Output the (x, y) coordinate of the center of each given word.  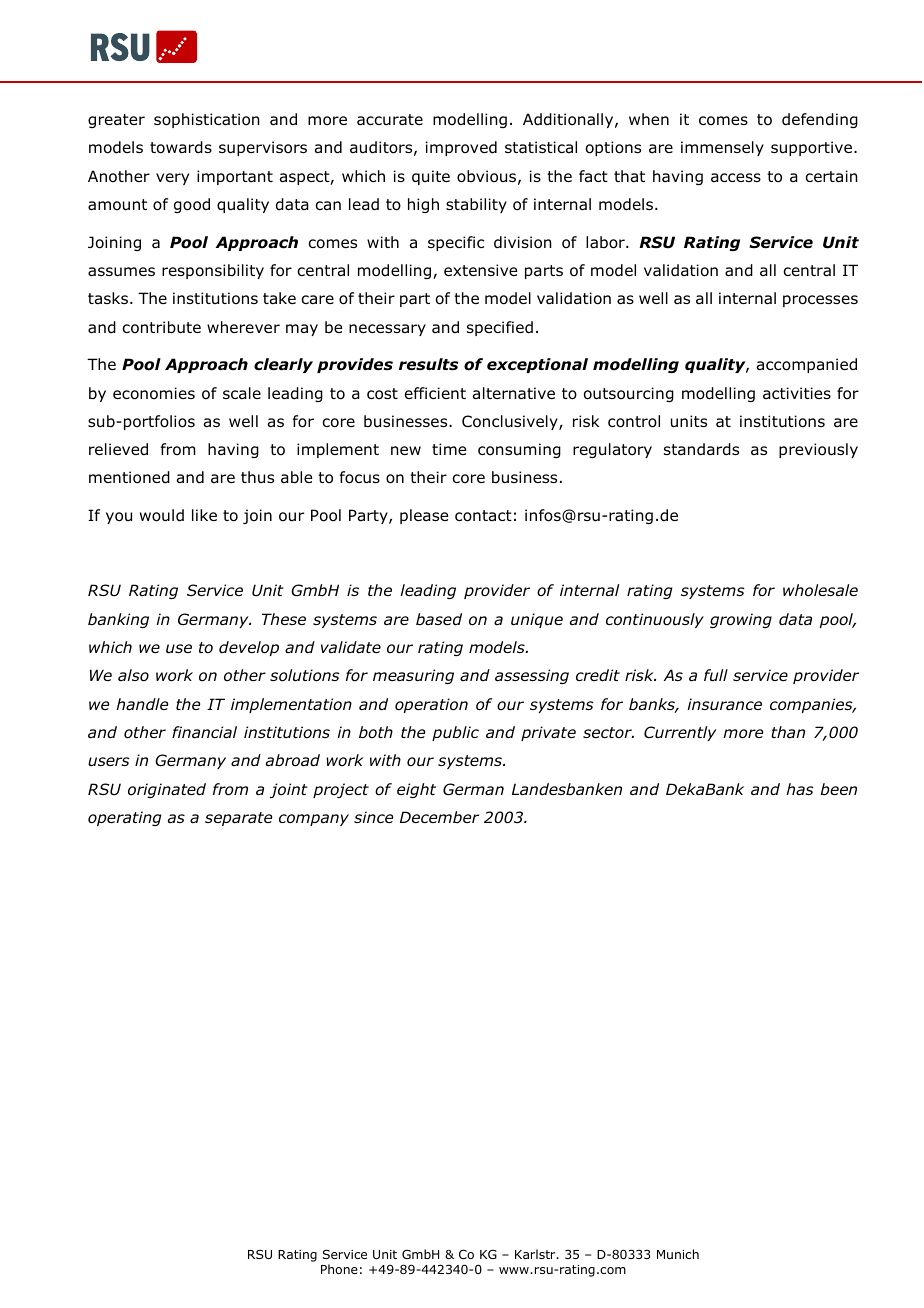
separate (238, 819)
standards (701, 449)
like (204, 515)
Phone (339, 1269)
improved (461, 148)
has (800, 789)
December (439, 817)
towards (181, 147)
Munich (678, 1254)
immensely (722, 148)
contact (483, 516)
